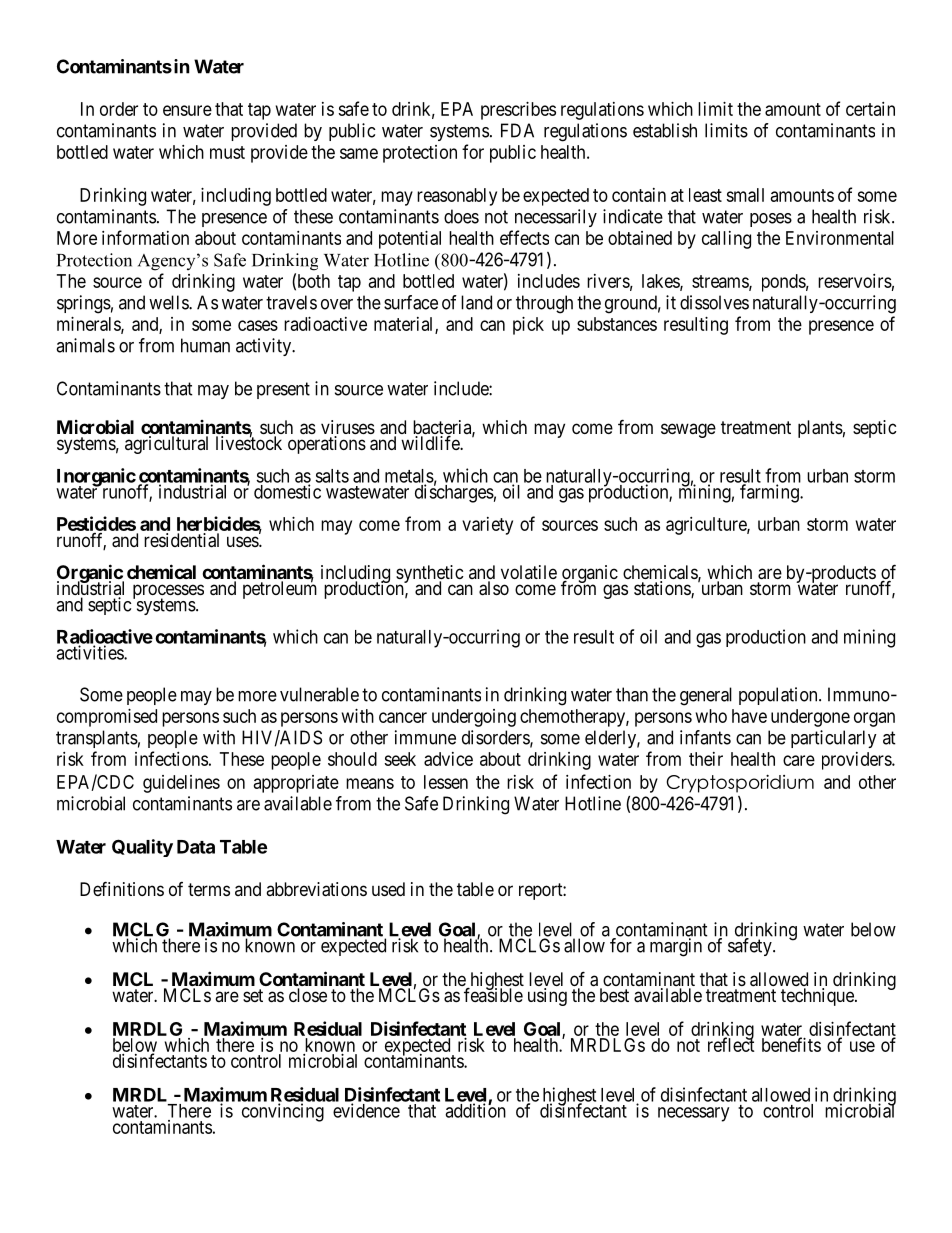 Image resolution: width=952 pixels, height=1233 pixels. Describe the element at coordinates (448, 759) in the page. I see `advice` at that location.
